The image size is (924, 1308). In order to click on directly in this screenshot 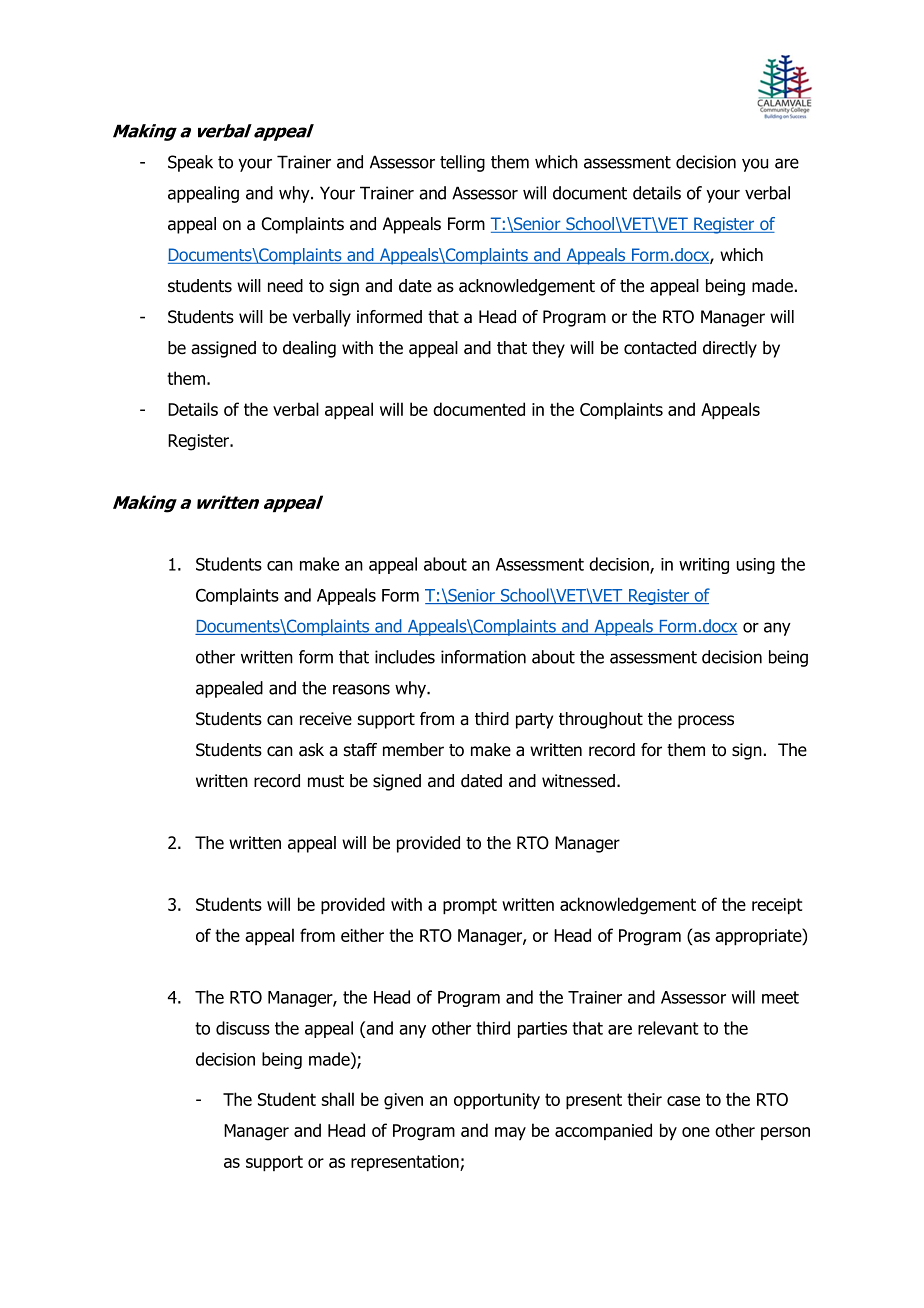, I will do `click(730, 349)`.
